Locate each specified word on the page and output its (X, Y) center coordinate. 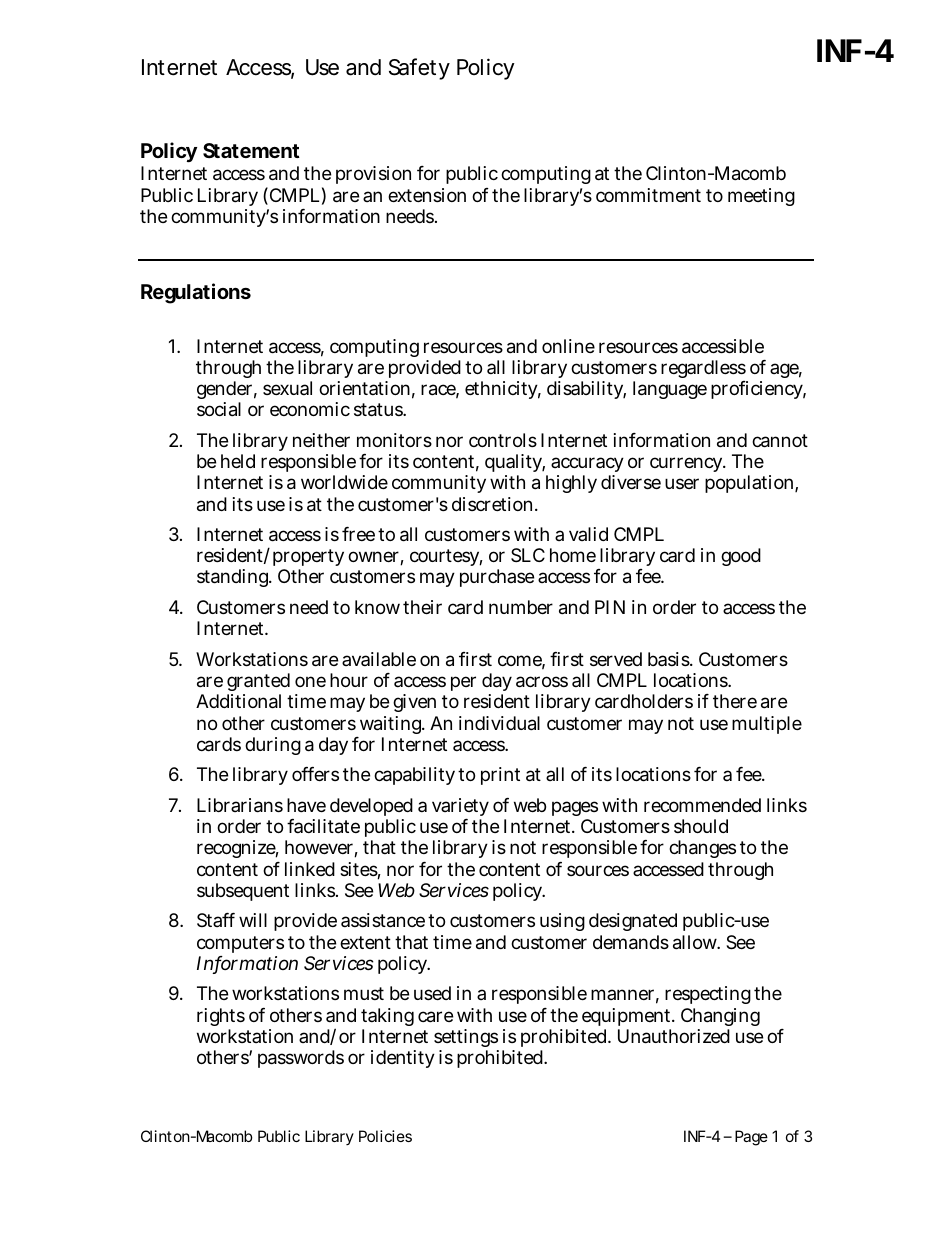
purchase (497, 578)
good (741, 557)
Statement (251, 150)
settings (466, 1040)
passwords (301, 1059)
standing (234, 578)
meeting (761, 197)
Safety (419, 69)
